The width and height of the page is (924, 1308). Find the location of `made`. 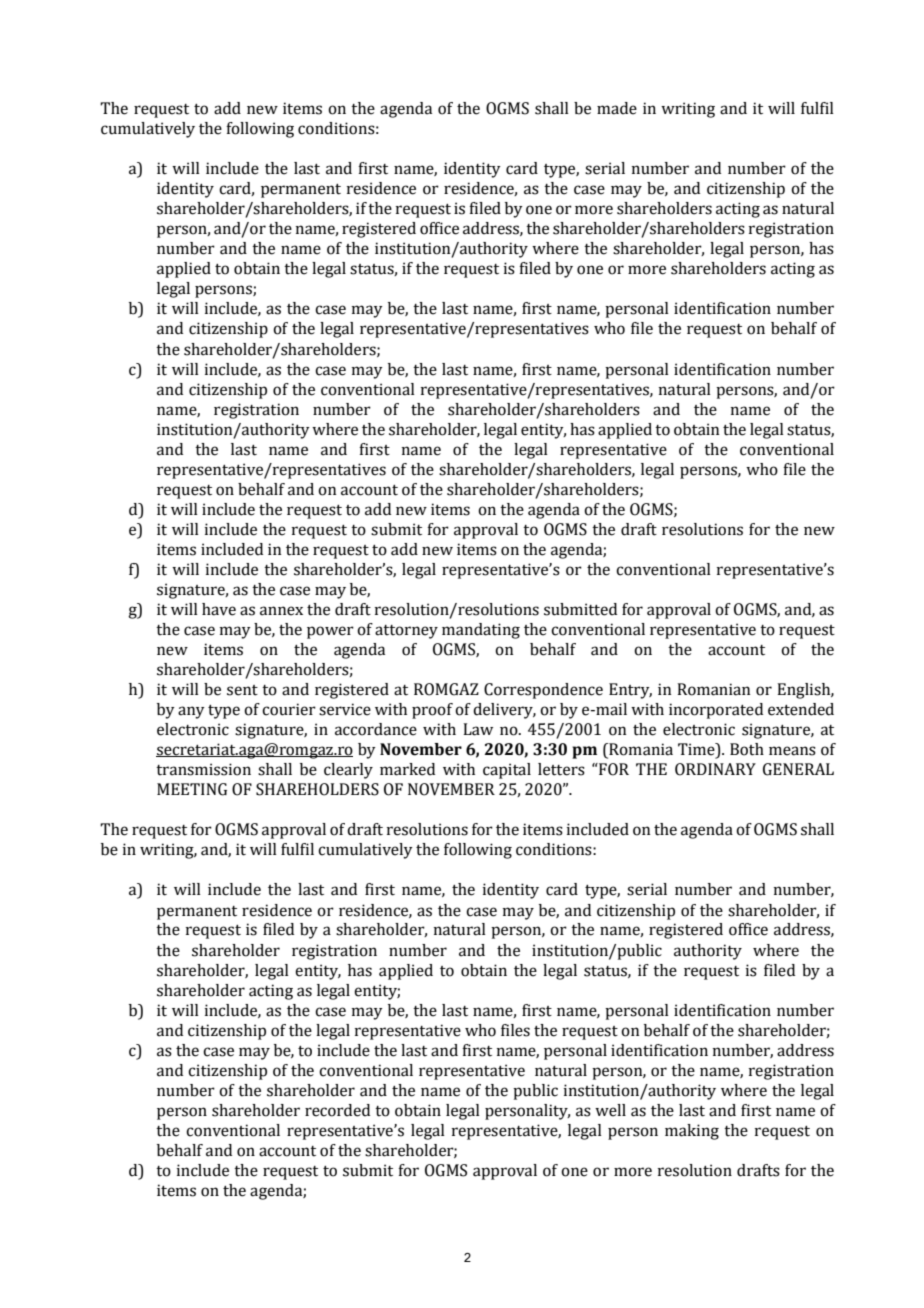

made is located at coordinates (617, 108).
